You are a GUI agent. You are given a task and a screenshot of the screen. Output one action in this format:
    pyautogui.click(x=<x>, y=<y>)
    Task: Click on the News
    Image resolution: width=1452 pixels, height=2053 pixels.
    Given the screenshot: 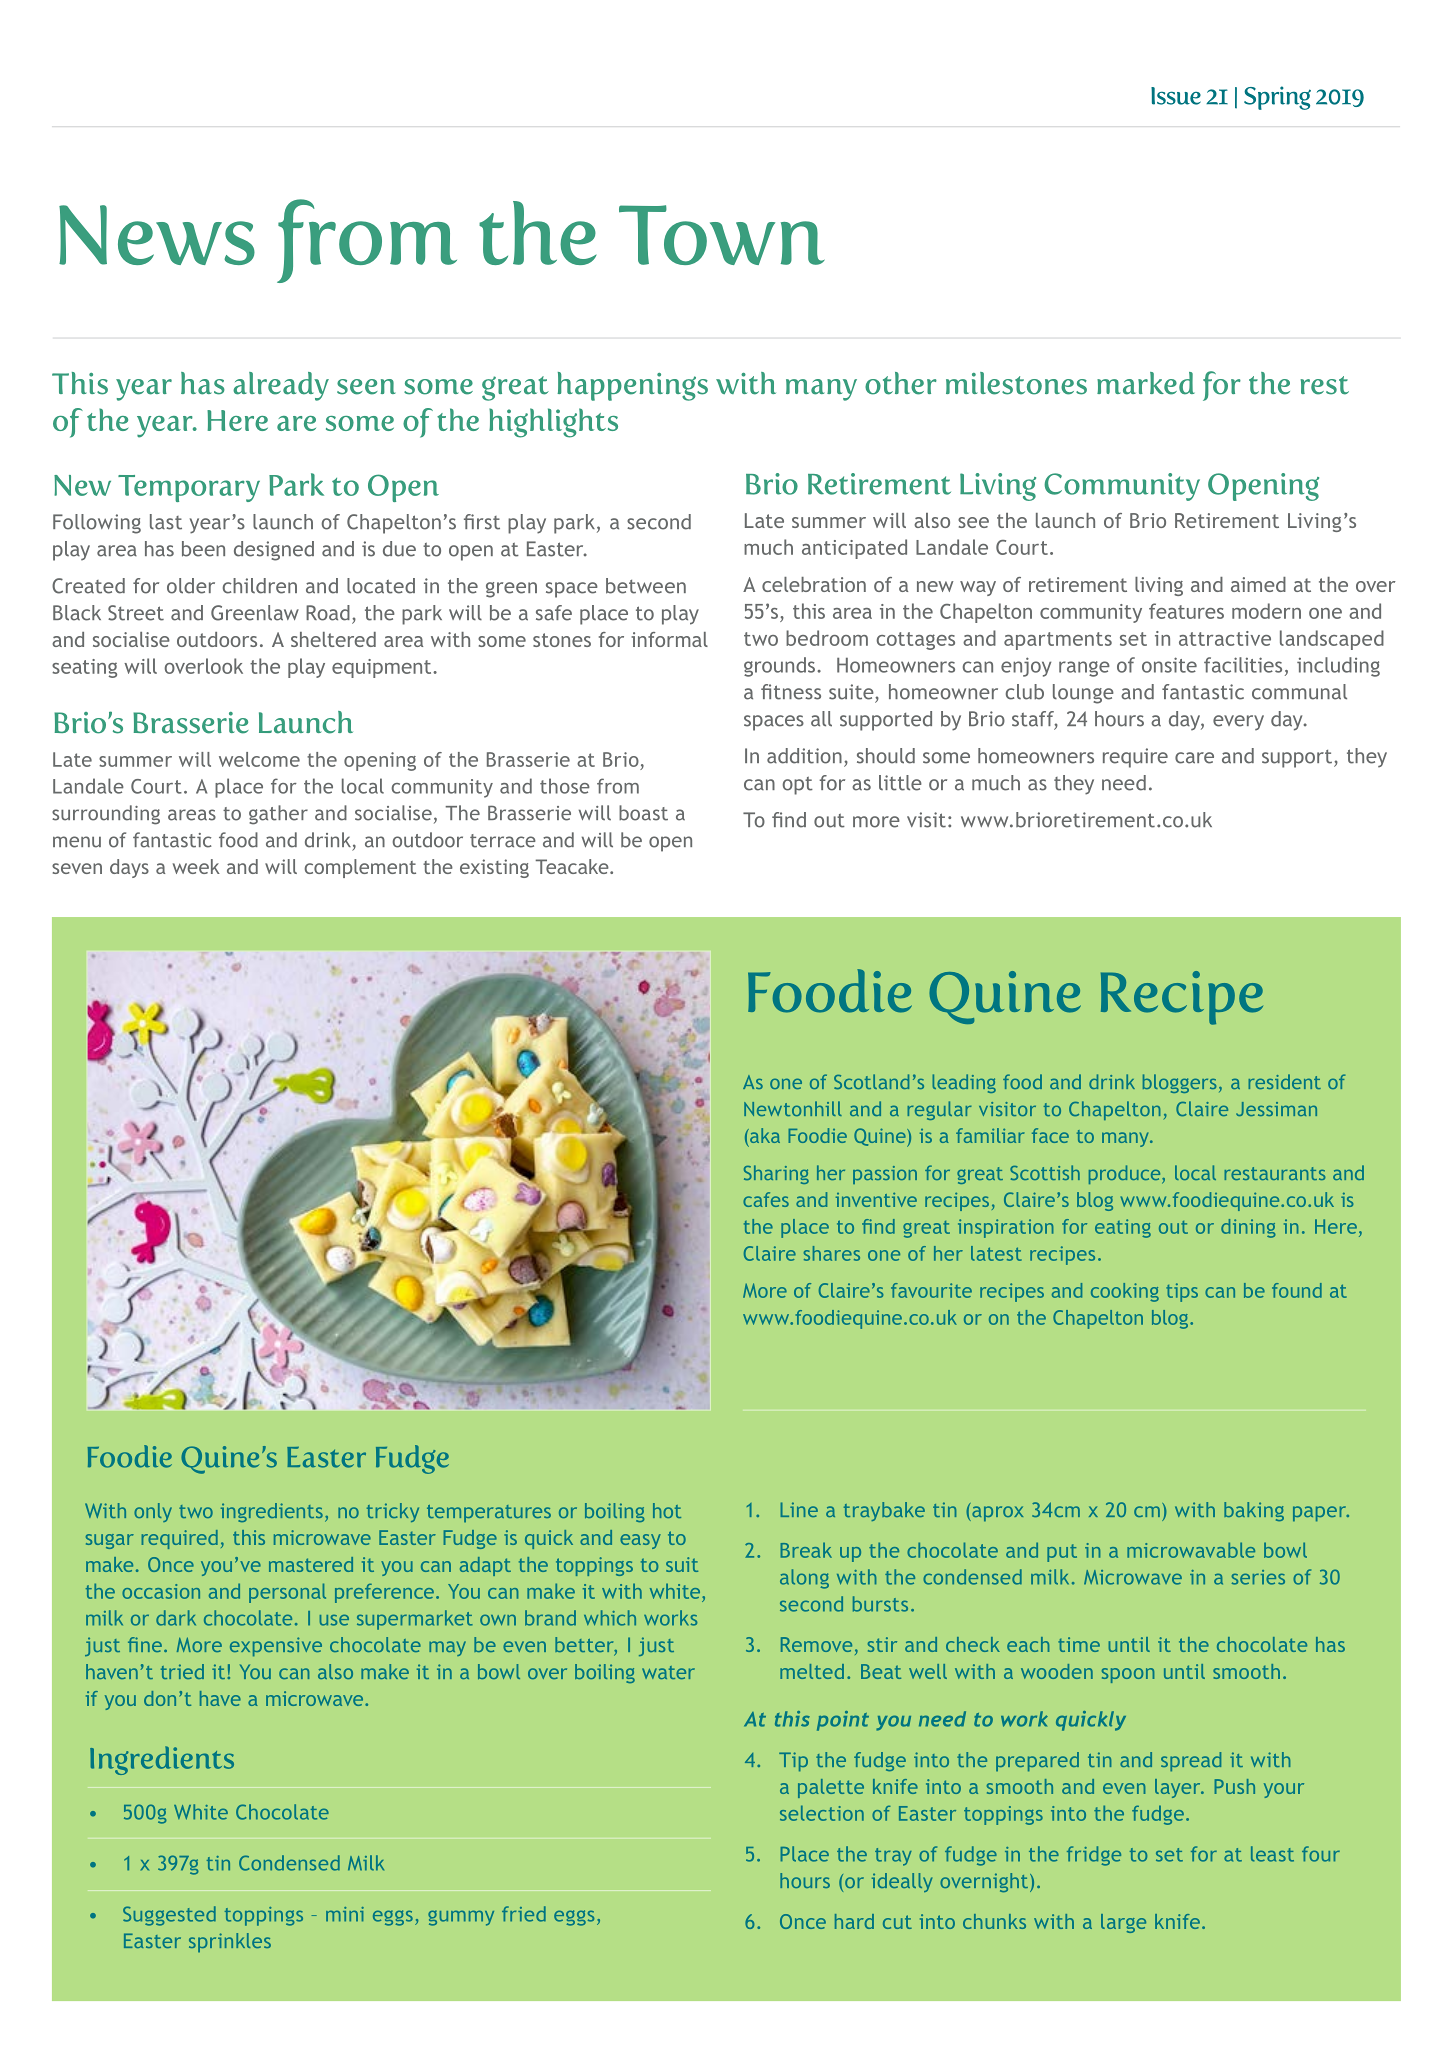 What is the action you would take?
    pyautogui.click(x=157, y=235)
